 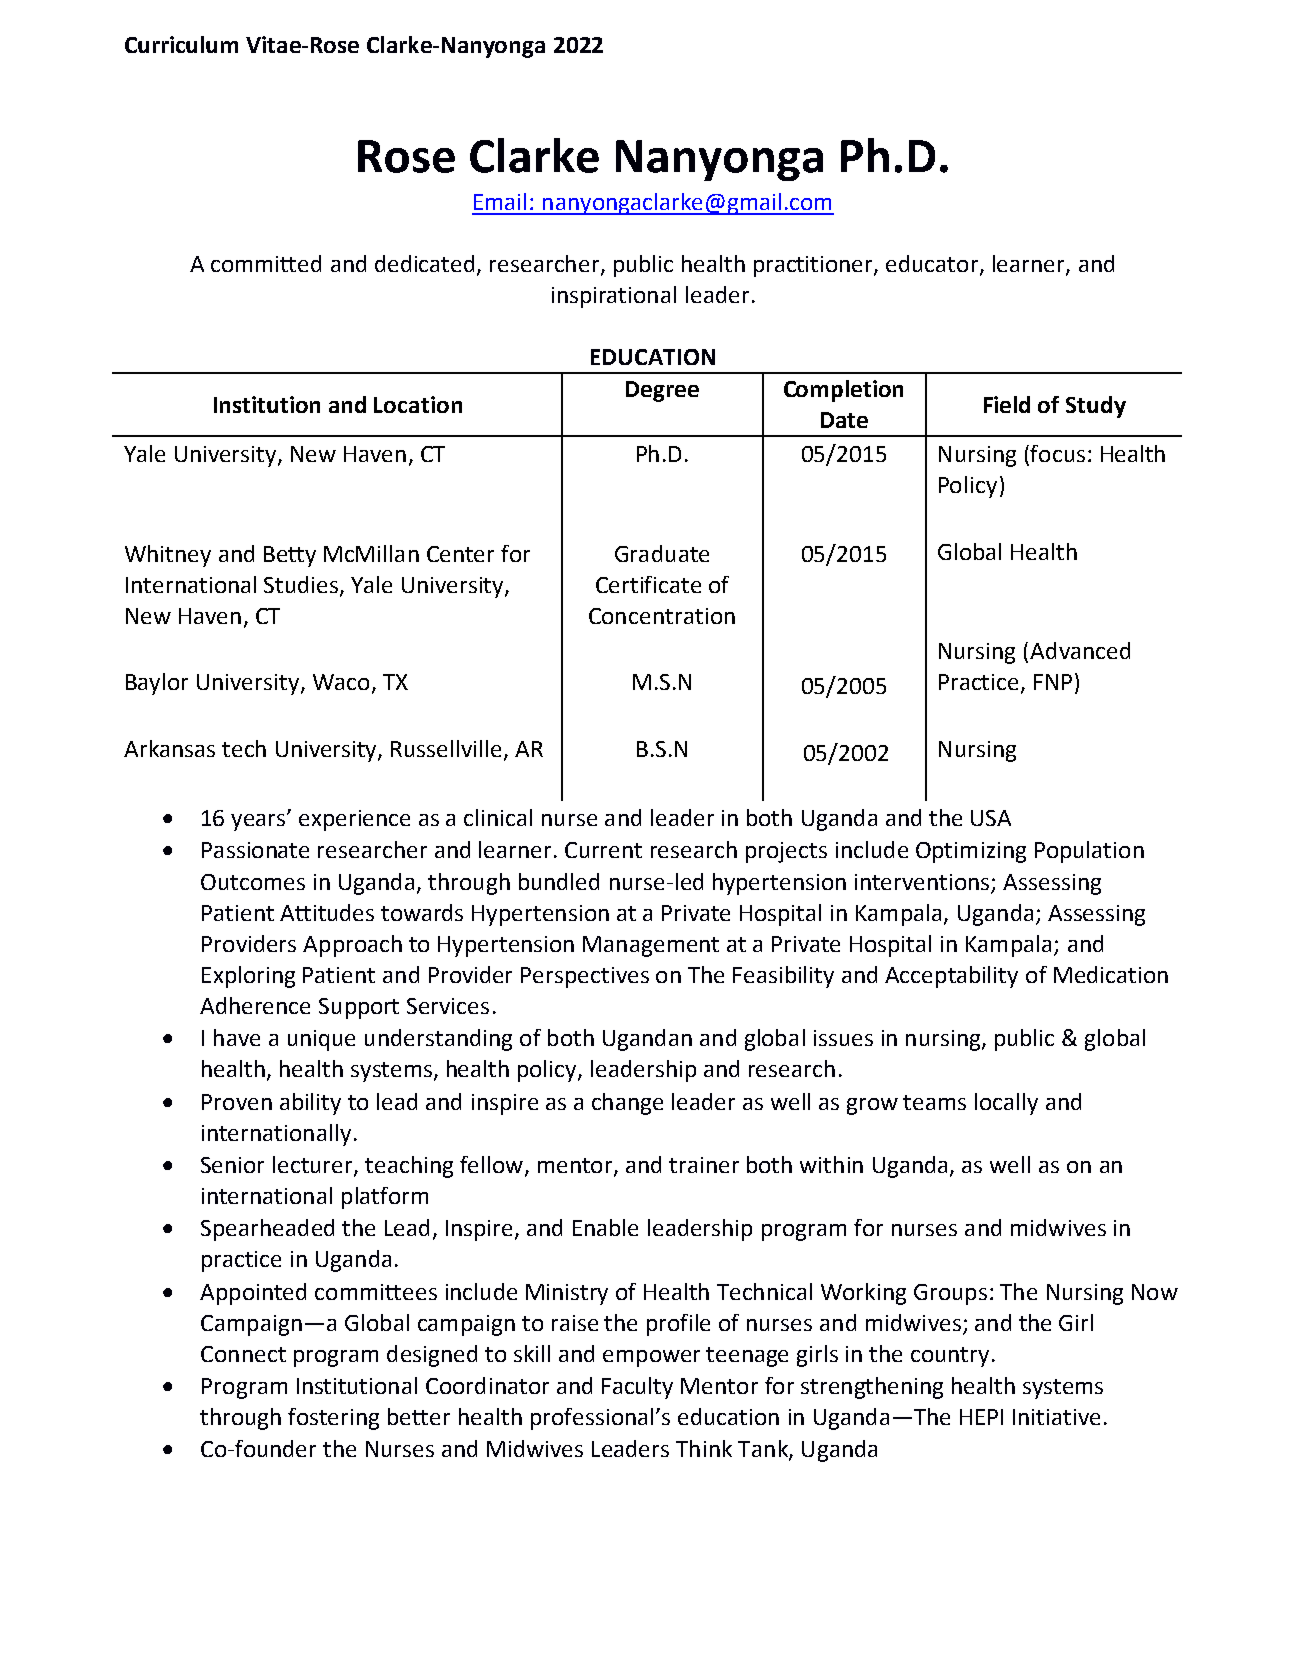 What do you see at coordinates (266, 263) in the document?
I see `committed` at bounding box center [266, 263].
